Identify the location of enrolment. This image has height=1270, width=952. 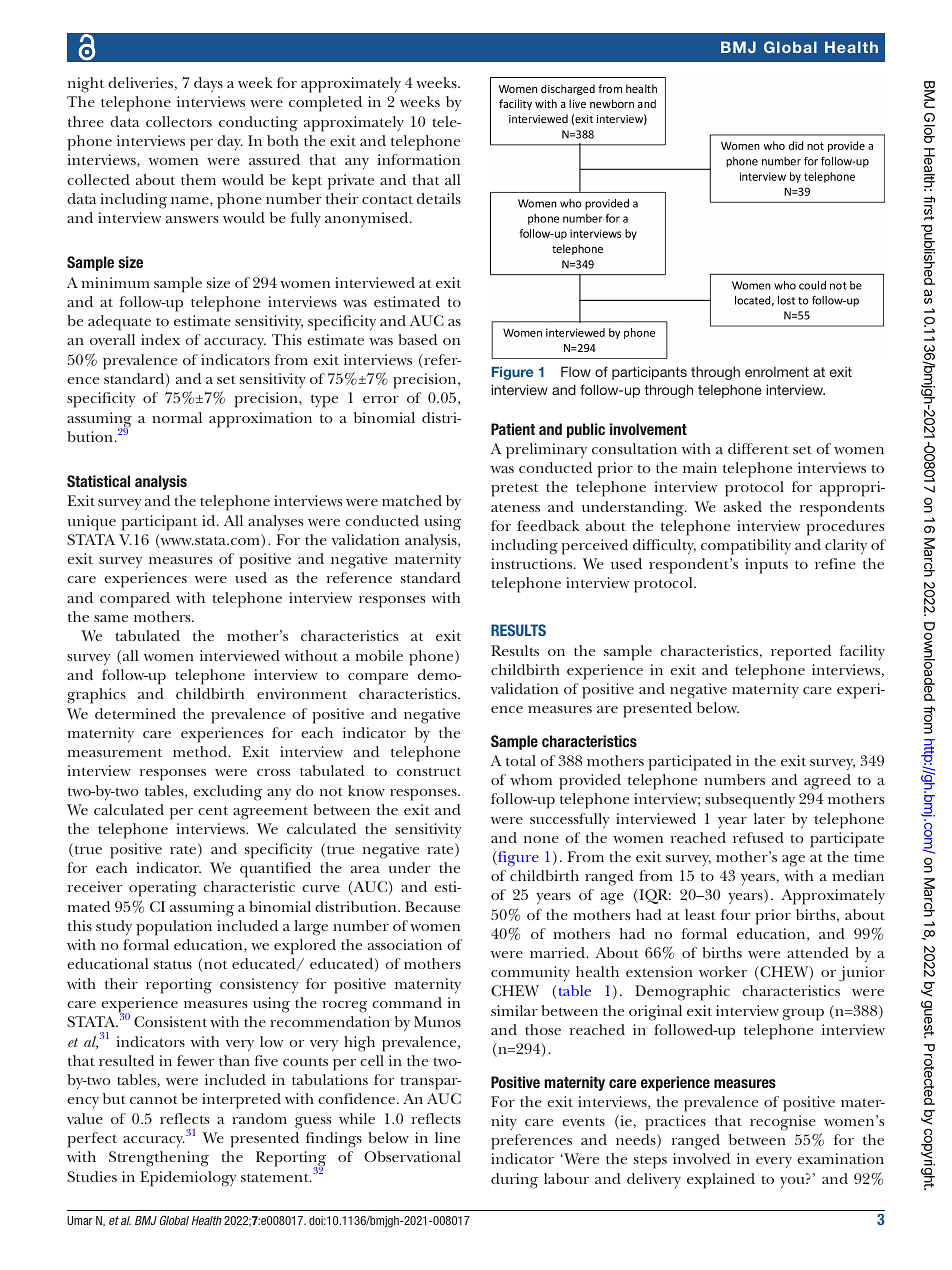
(777, 372).
